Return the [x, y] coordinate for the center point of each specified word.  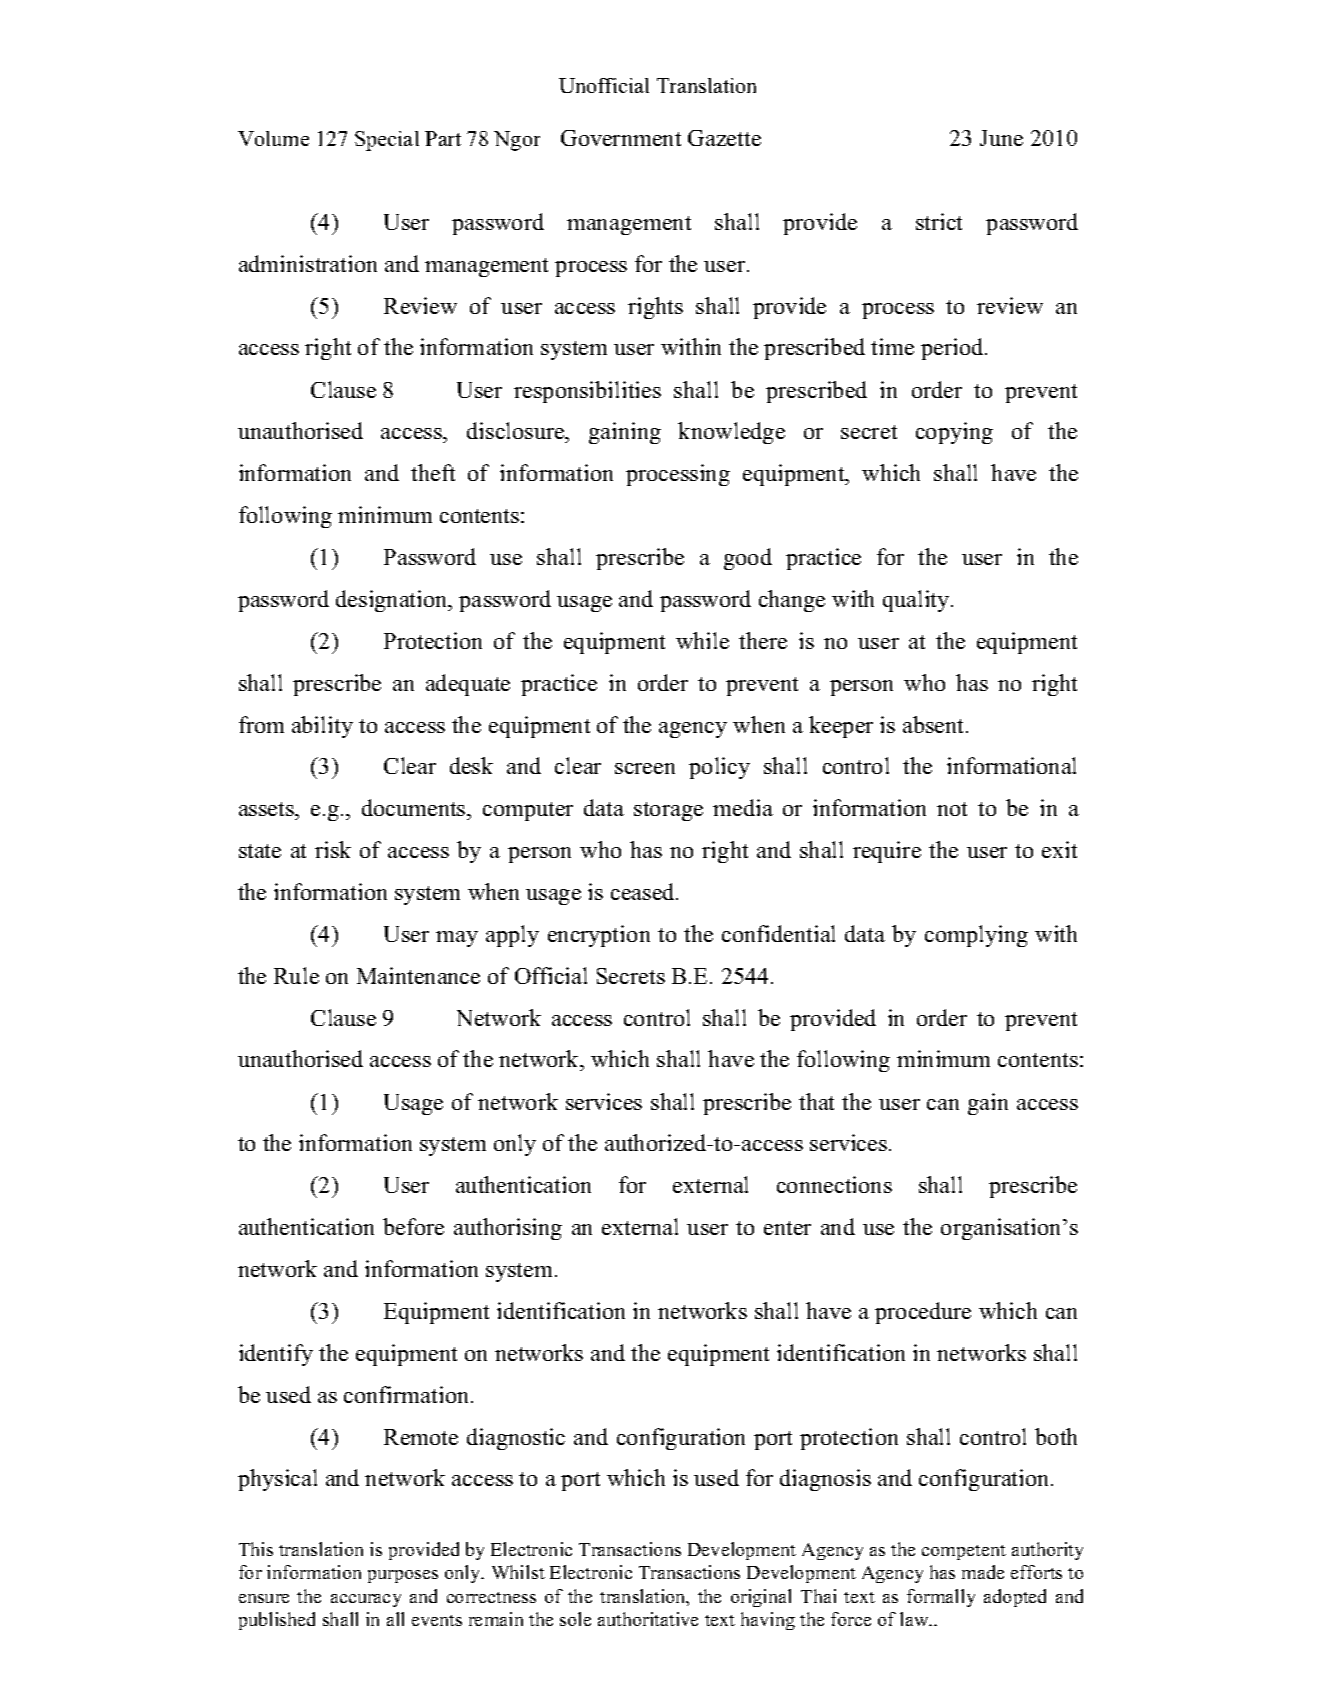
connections [834, 1184]
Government [621, 138]
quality [917, 601]
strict [939, 221]
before [413, 1226]
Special [387, 141]
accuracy [366, 1600]
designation [393, 601]
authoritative [648, 1619]
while [702, 640]
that [816, 1101]
